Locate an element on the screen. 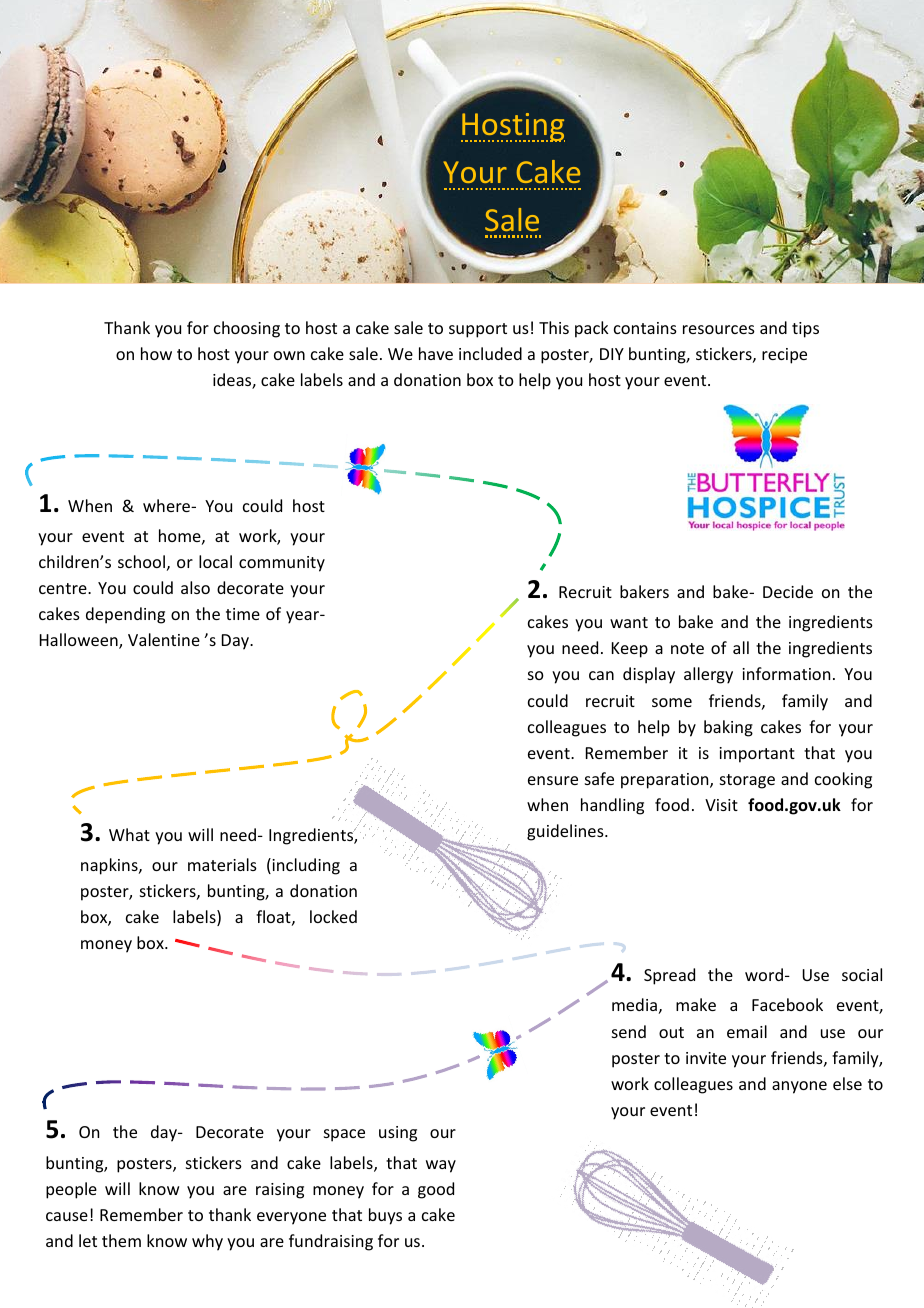 This screenshot has height=1308, width=924. social is located at coordinates (862, 974).
